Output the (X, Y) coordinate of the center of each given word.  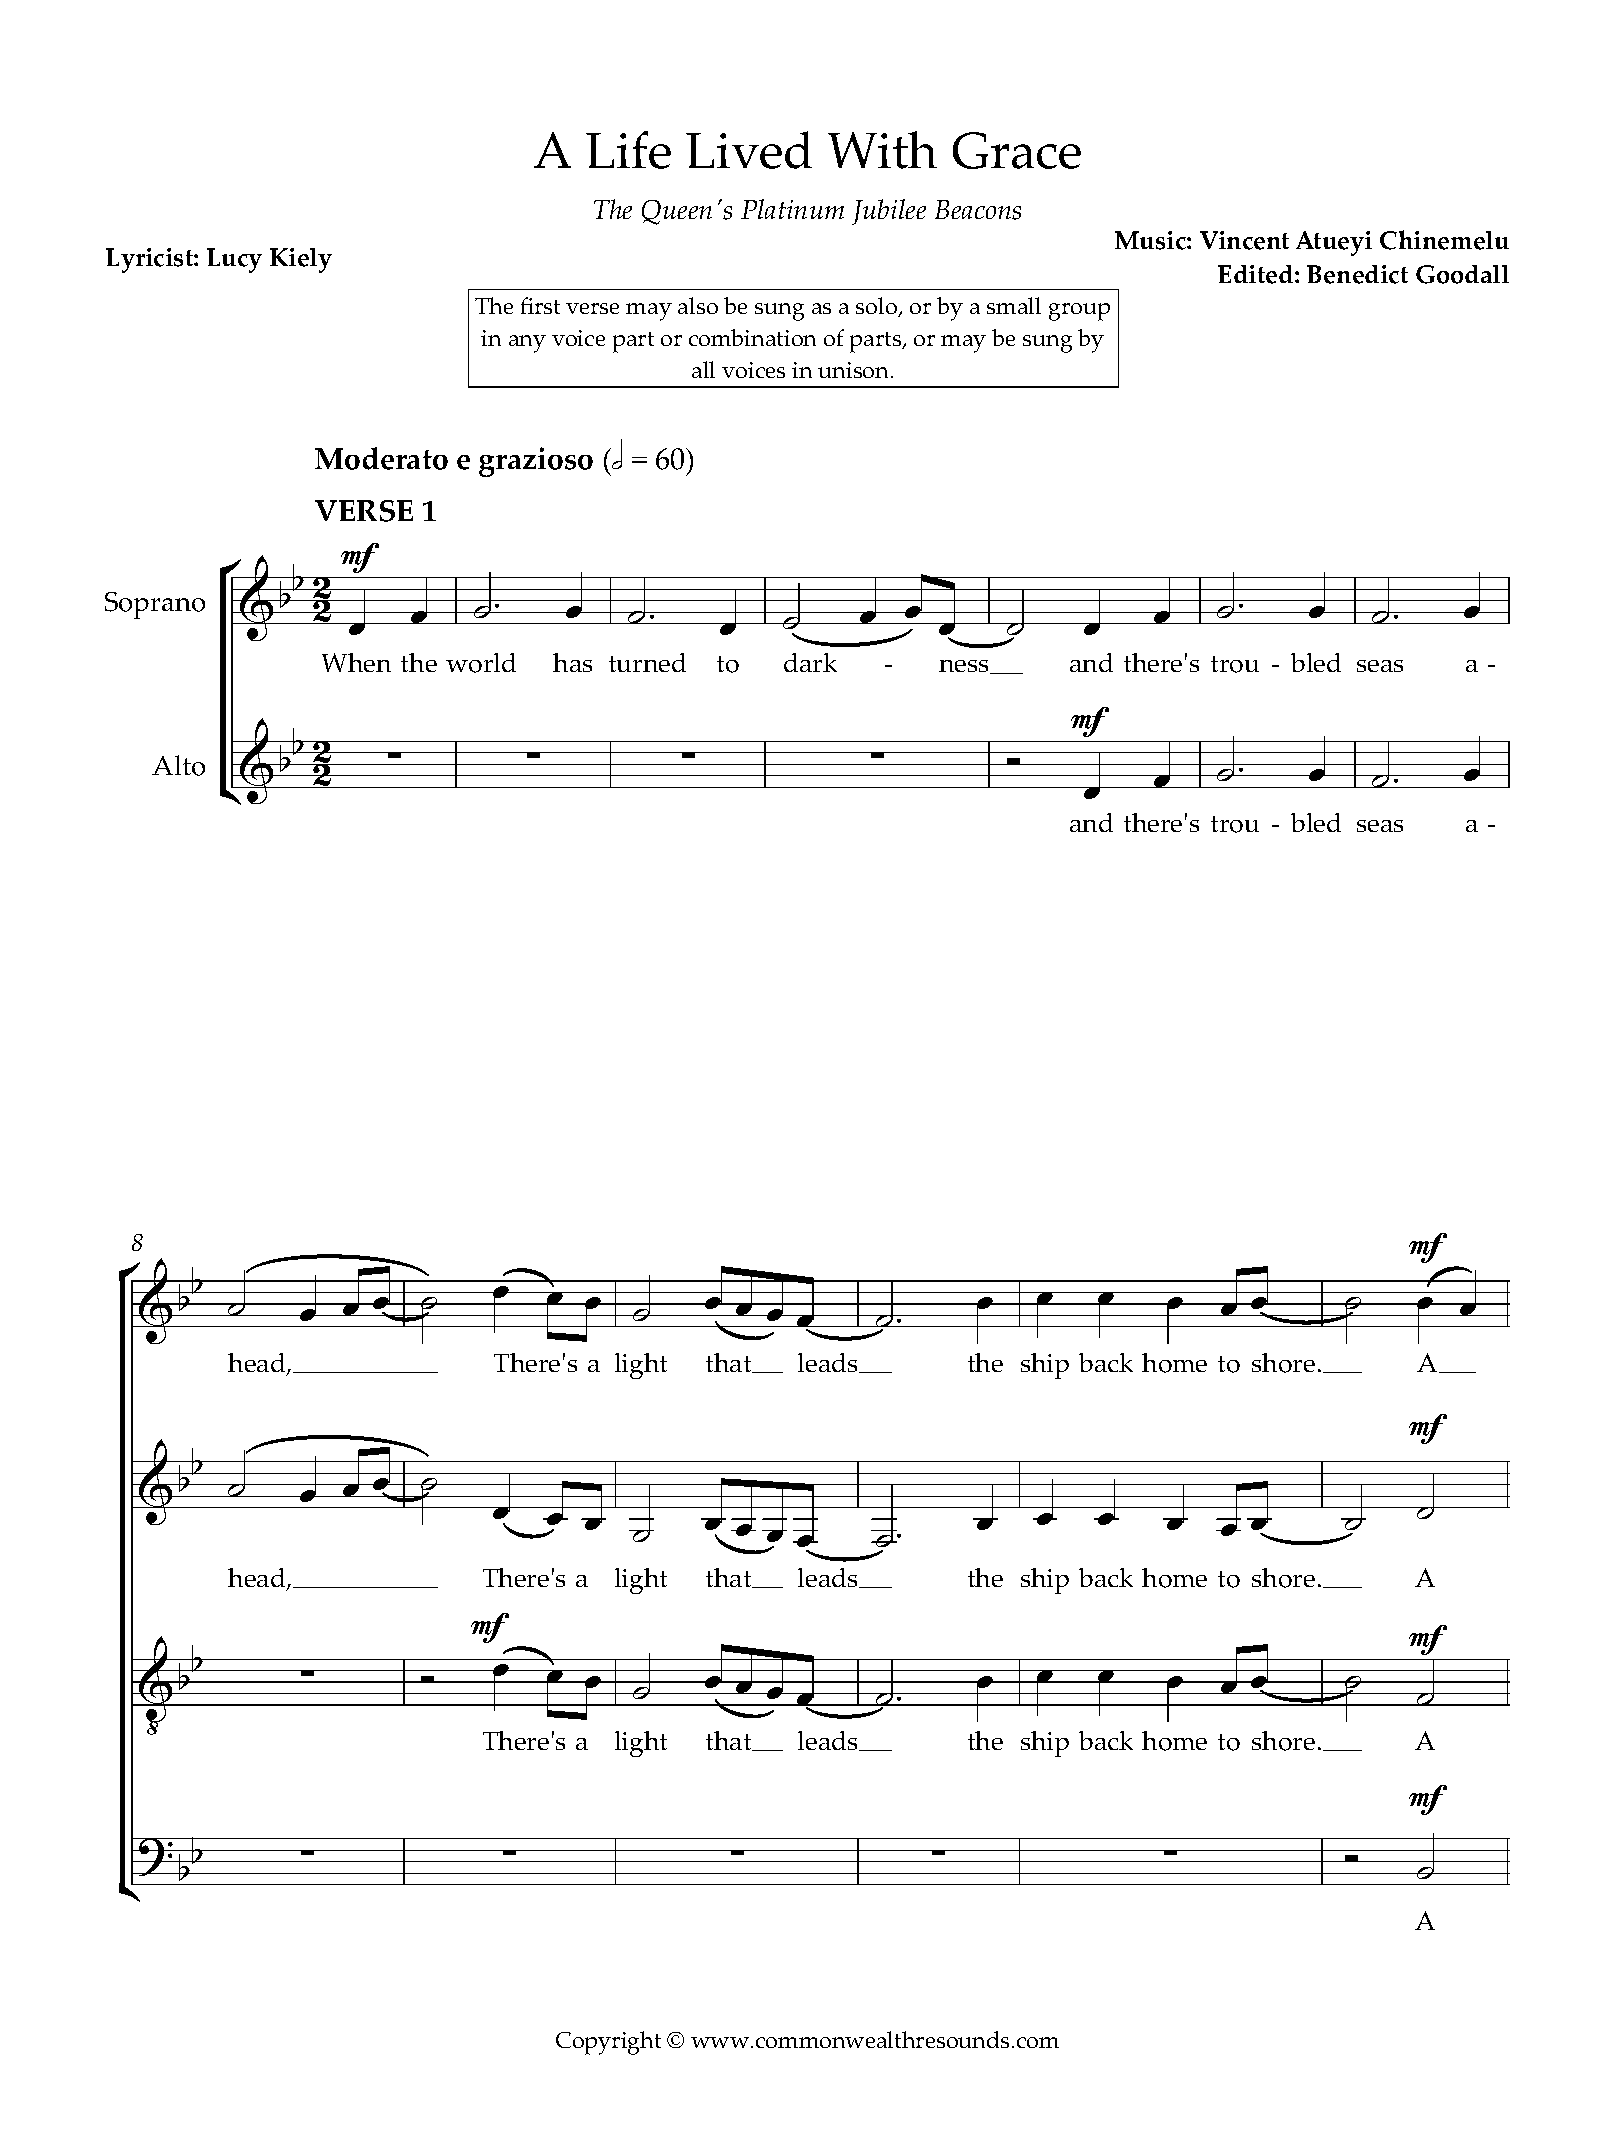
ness (965, 667)
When (356, 662)
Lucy (234, 260)
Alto (178, 765)
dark (810, 662)
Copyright (608, 2043)
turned (647, 662)
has (572, 662)
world (481, 663)
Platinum (792, 209)
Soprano (155, 605)
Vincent (1244, 240)
